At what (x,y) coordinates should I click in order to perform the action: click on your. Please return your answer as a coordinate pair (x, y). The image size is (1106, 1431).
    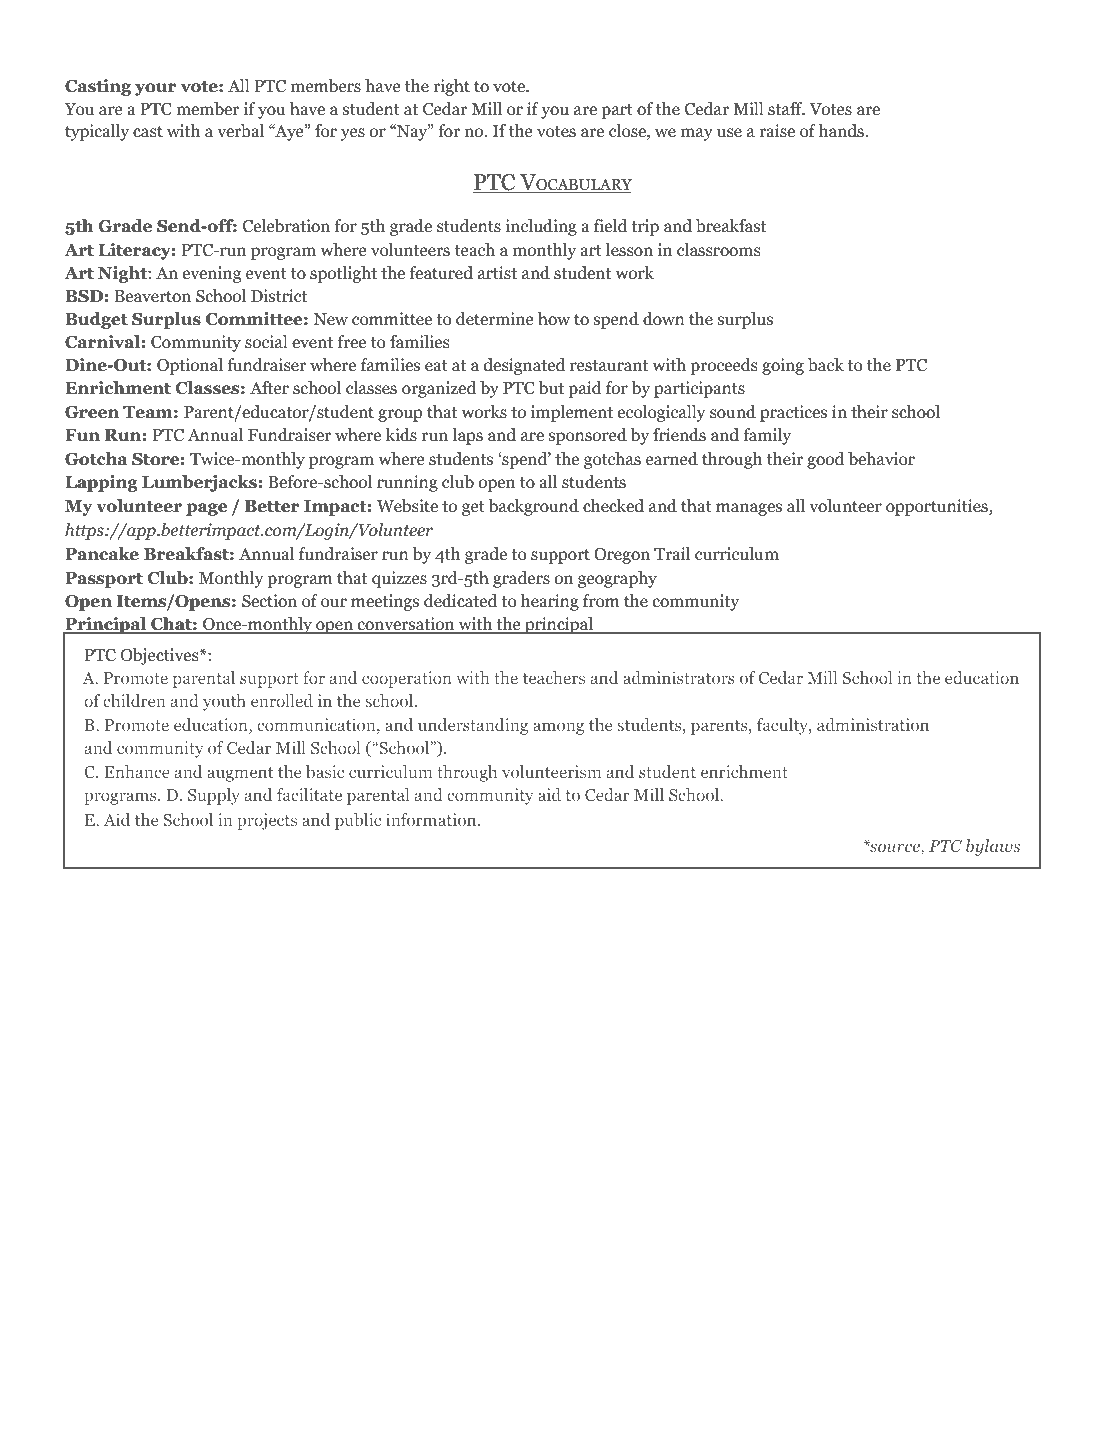
    Looking at the image, I should click on (156, 89).
